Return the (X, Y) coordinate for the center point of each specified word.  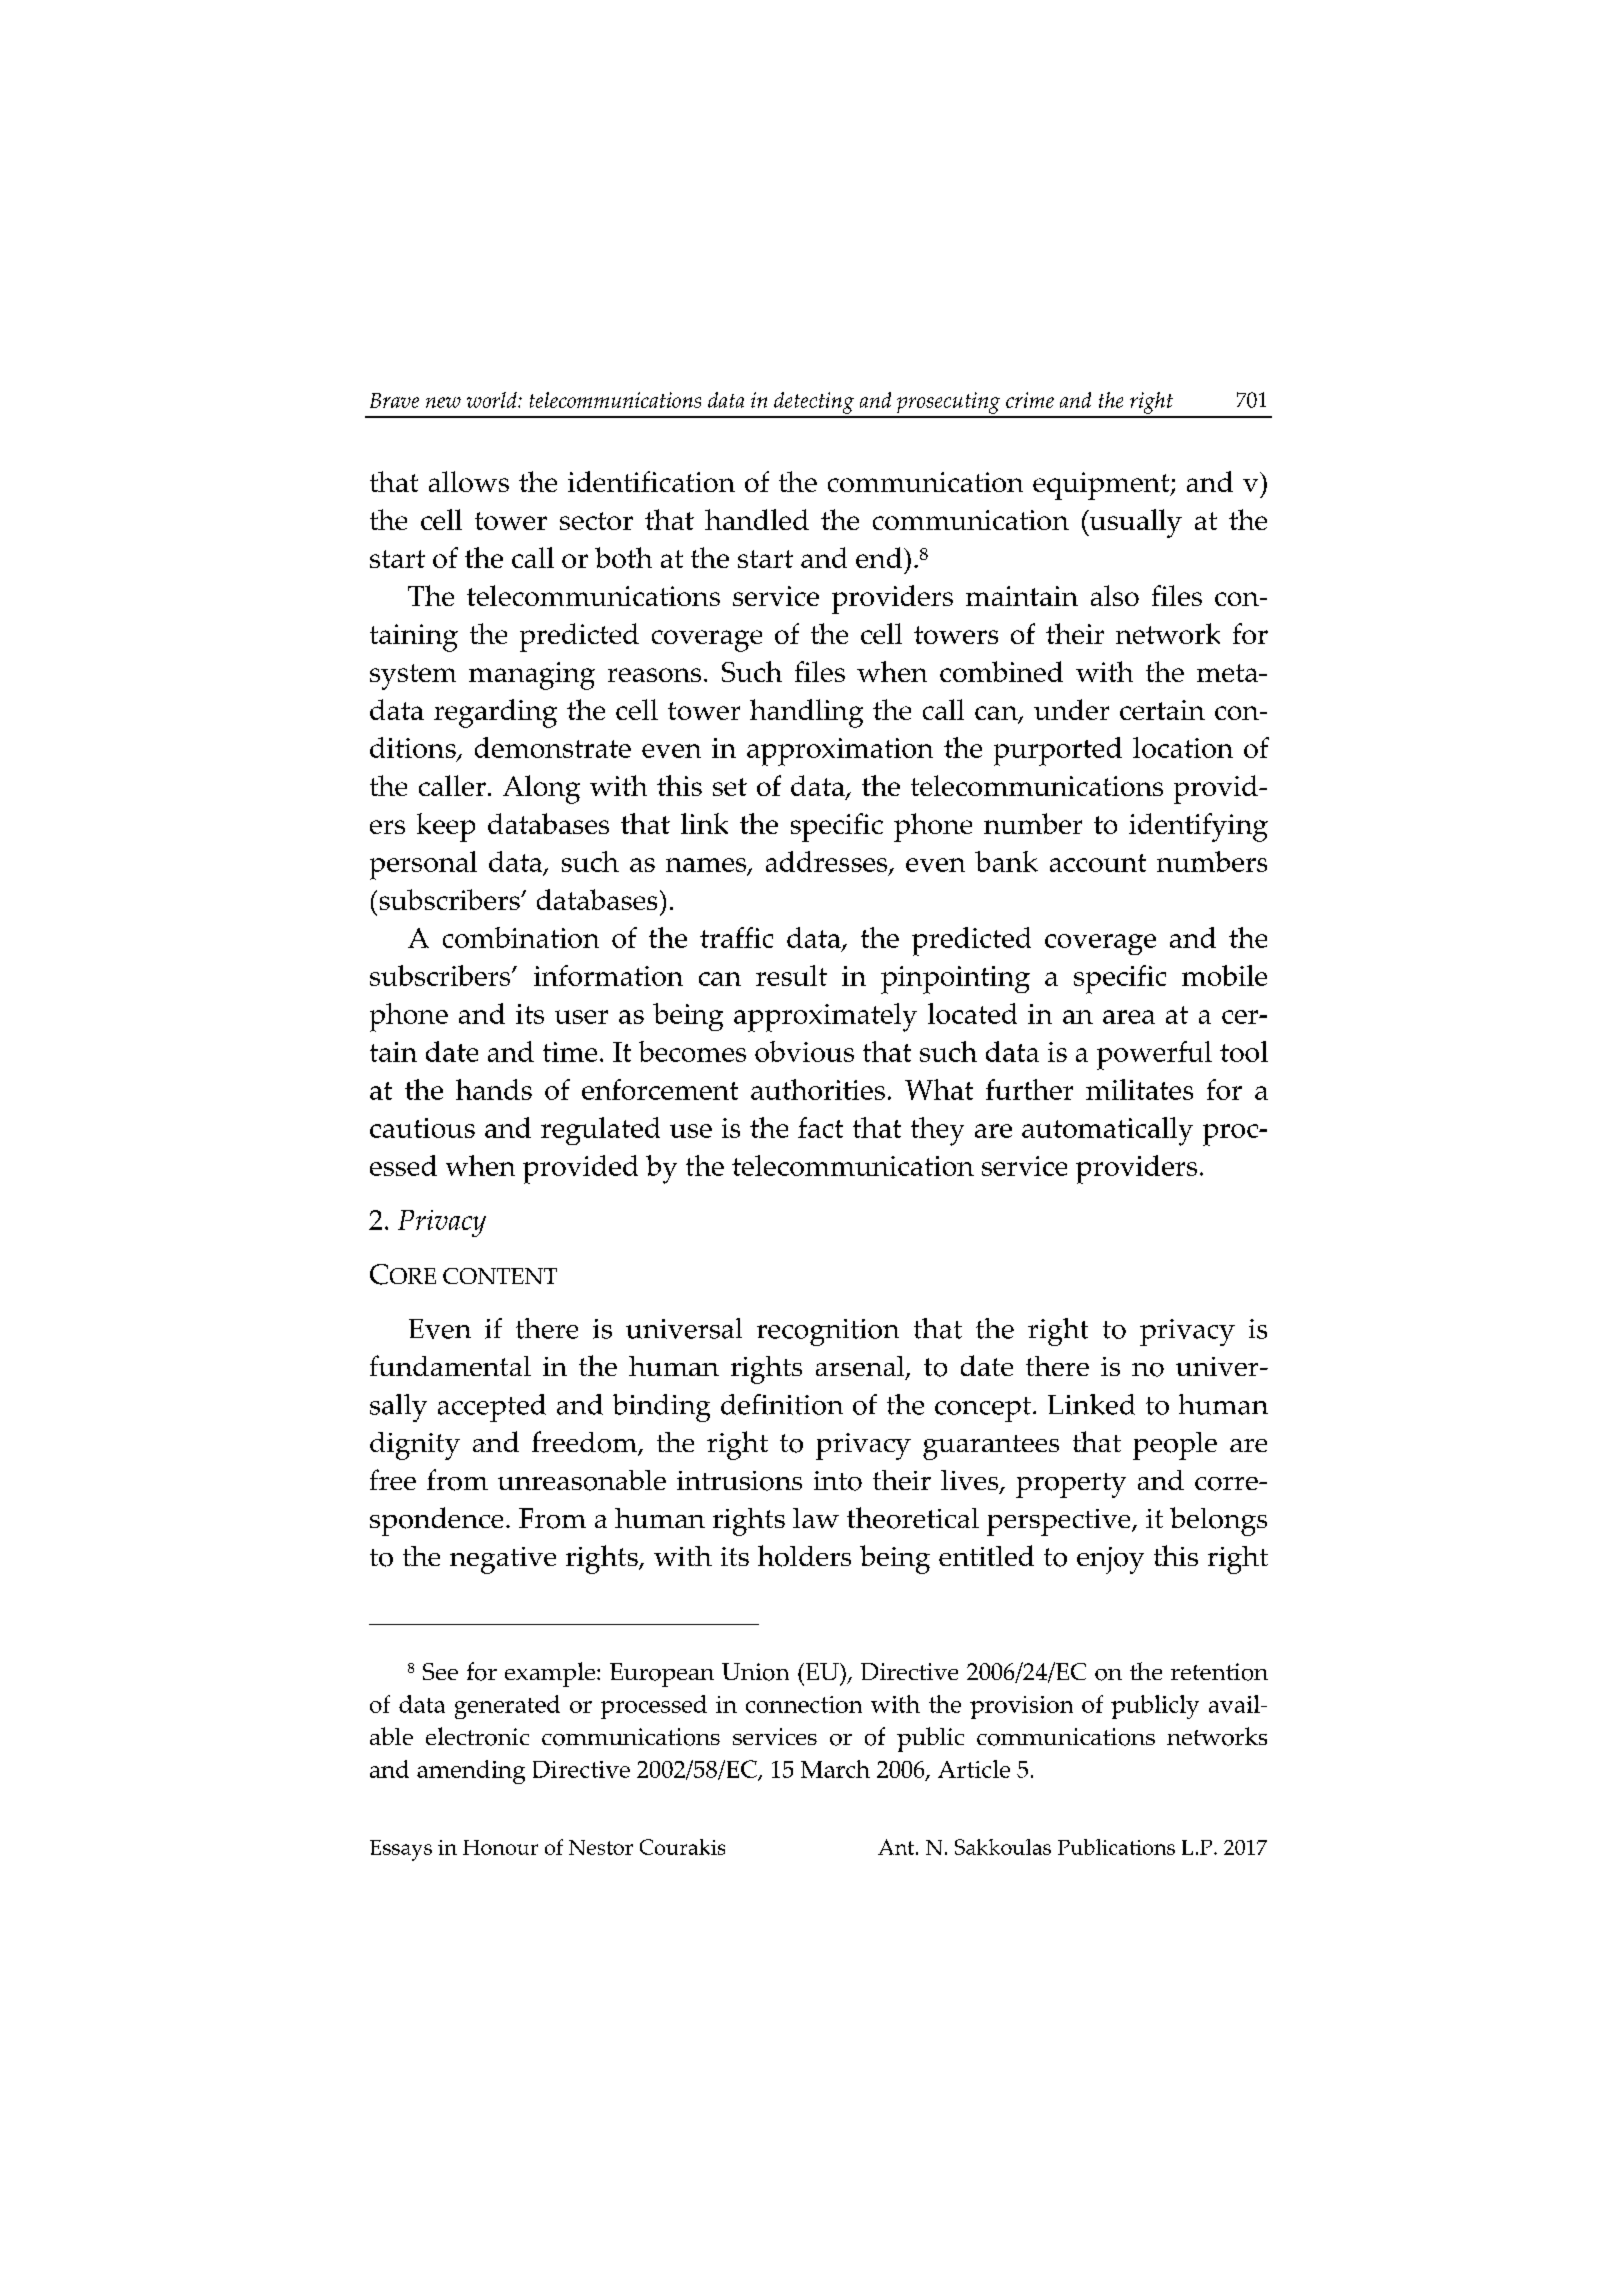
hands (494, 1089)
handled (757, 519)
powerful (1154, 1055)
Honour (500, 1847)
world (493, 400)
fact (820, 1127)
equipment (1102, 486)
